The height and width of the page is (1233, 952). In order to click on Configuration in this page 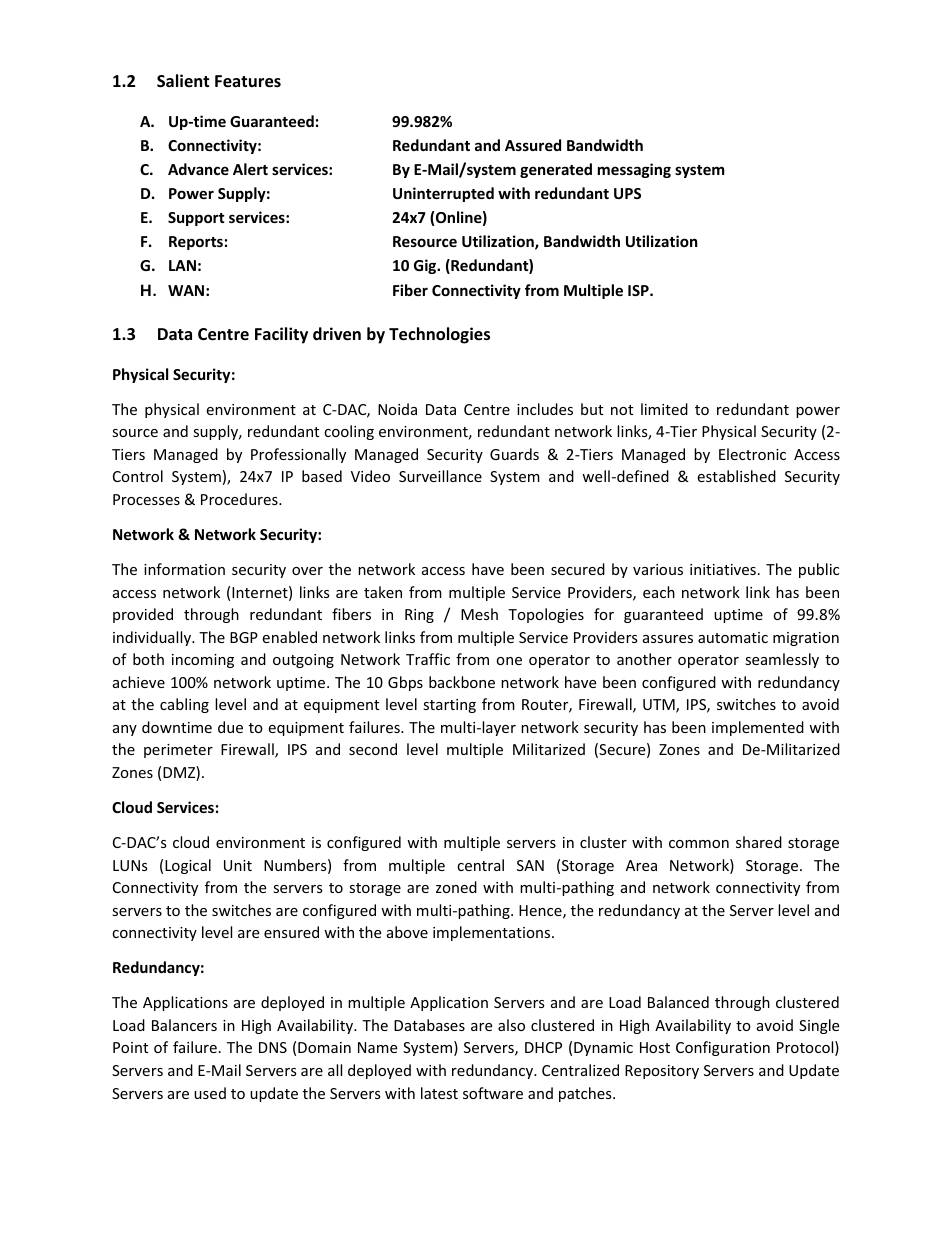, I will do `click(723, 1048)`.
